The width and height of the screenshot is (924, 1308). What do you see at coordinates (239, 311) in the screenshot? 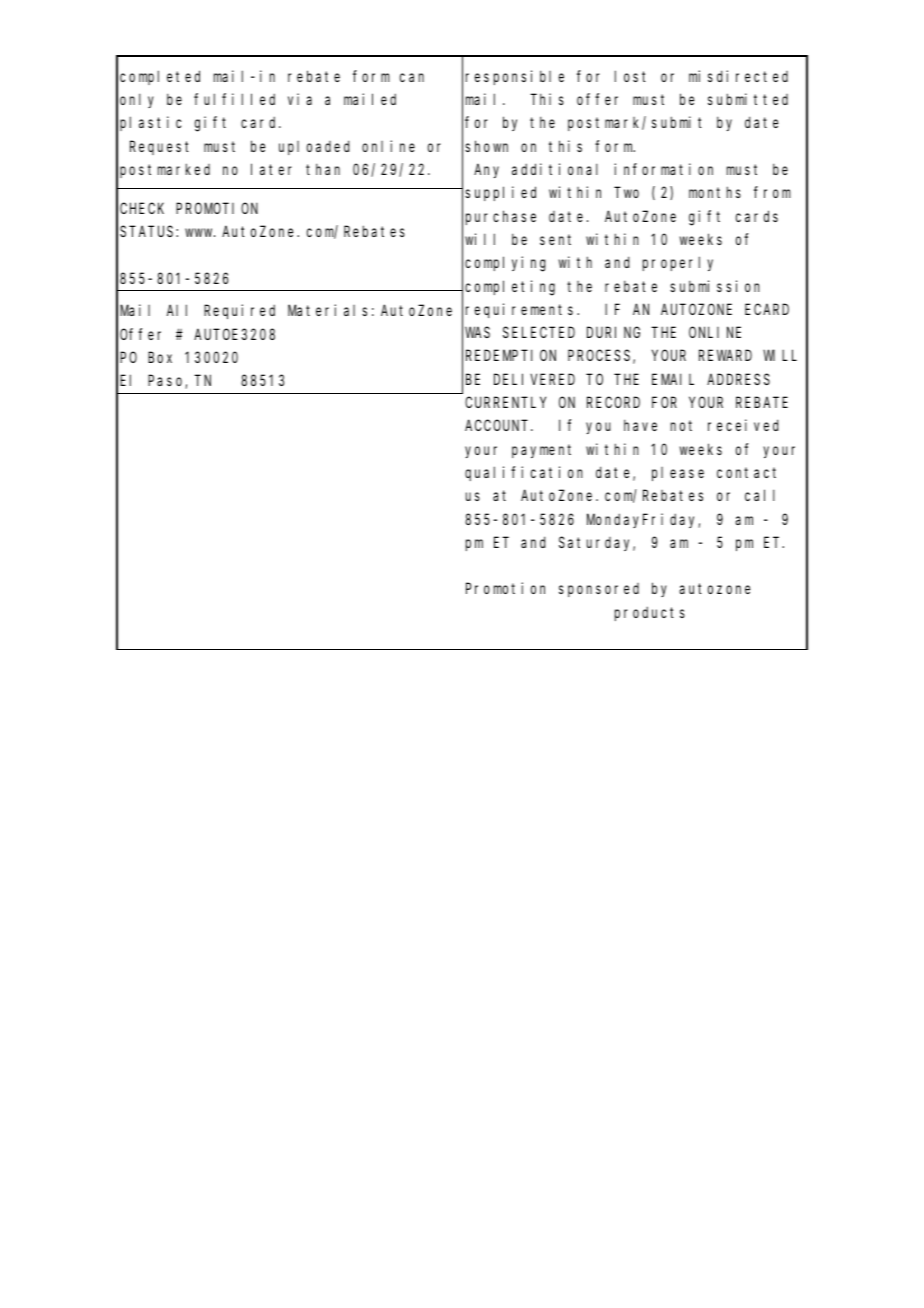
I see `Required` at bounding box center [239, 311].
